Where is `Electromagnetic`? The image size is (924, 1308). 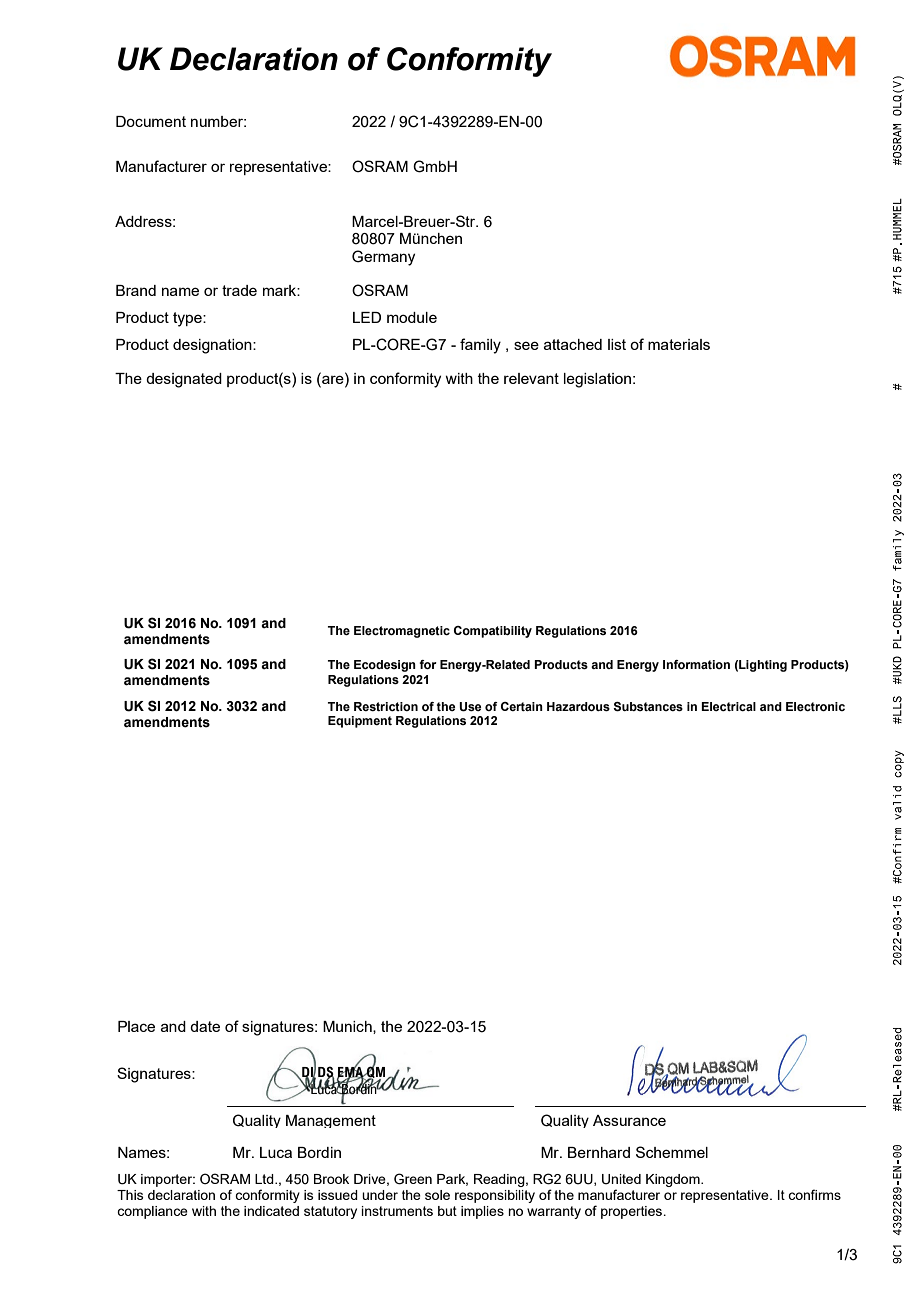
Electromagnetic is located at coordinates (402, 632).
